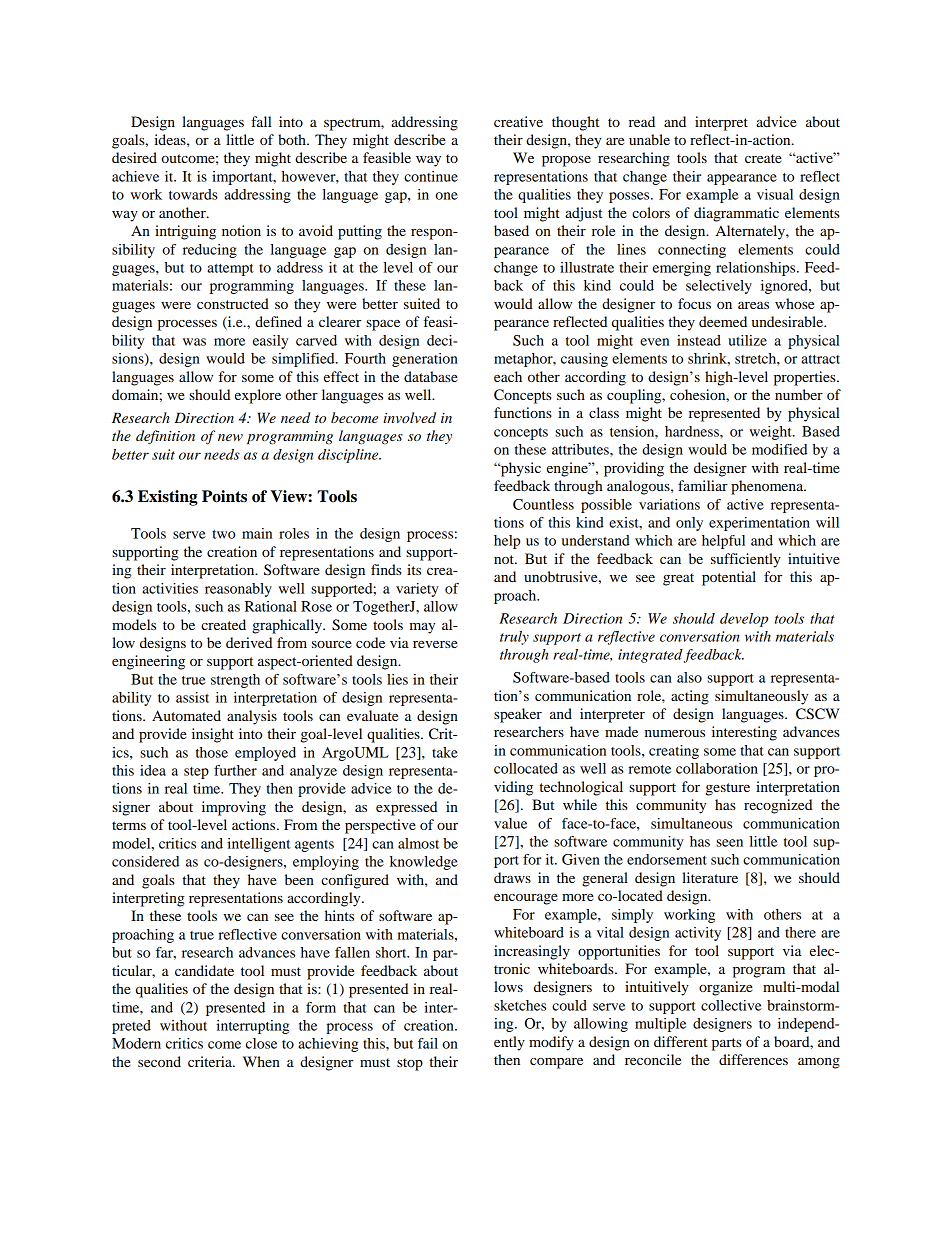 The height and width of the screenshot is (1233, 952). I want to click on potential, so click(729, 578).
